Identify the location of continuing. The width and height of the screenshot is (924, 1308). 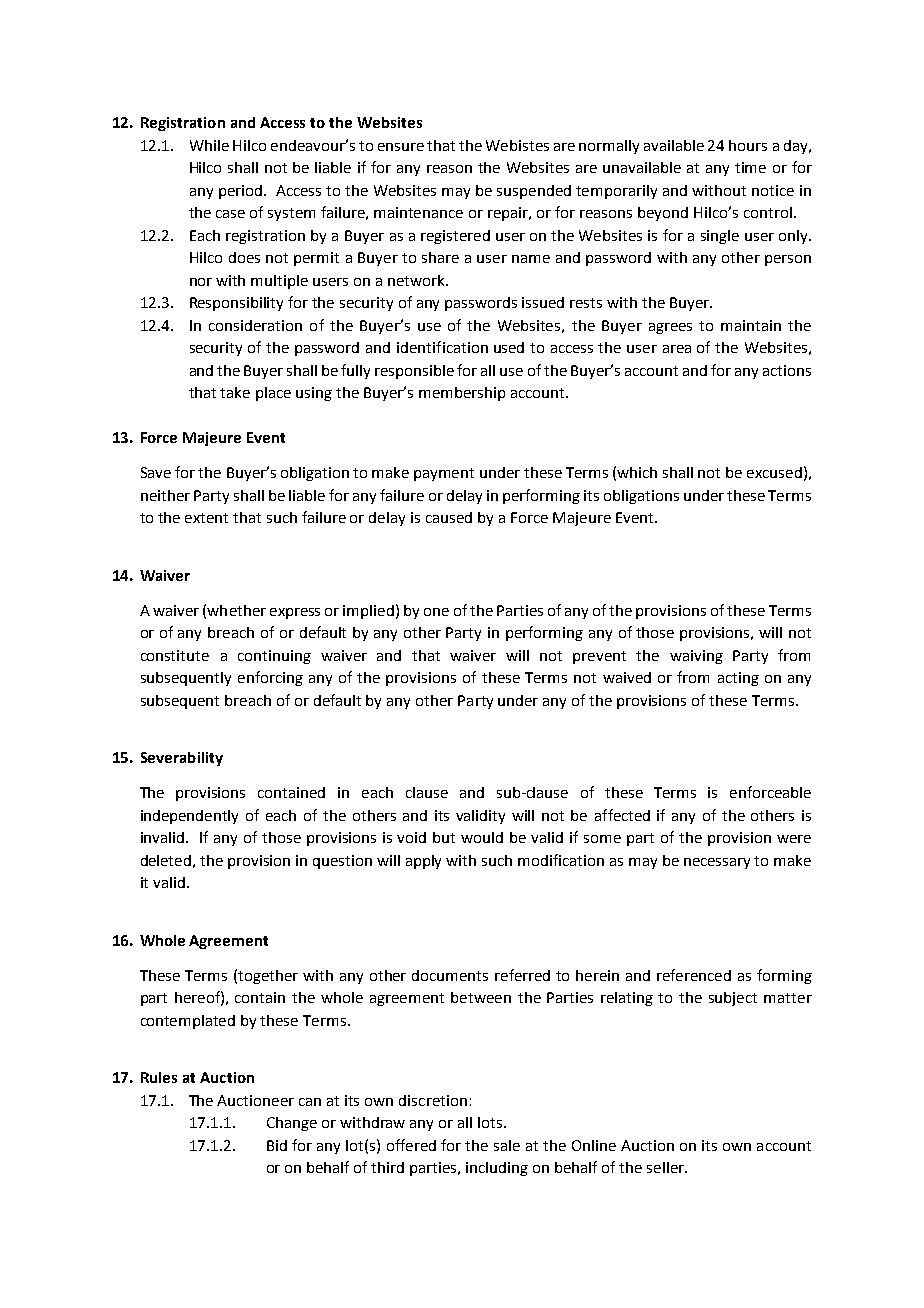
(274, 657).
